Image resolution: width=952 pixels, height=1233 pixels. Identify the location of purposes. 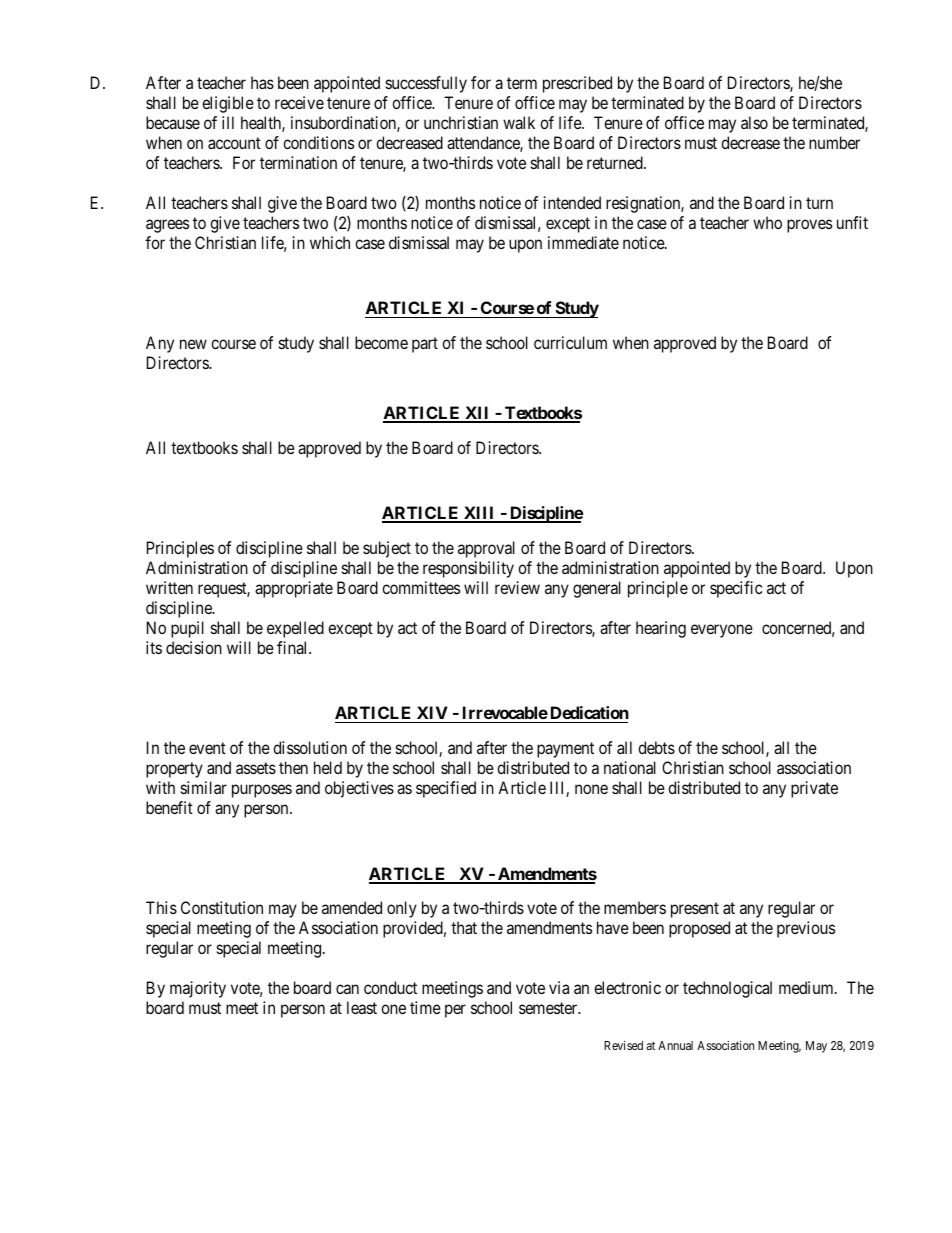
(262, 791).
